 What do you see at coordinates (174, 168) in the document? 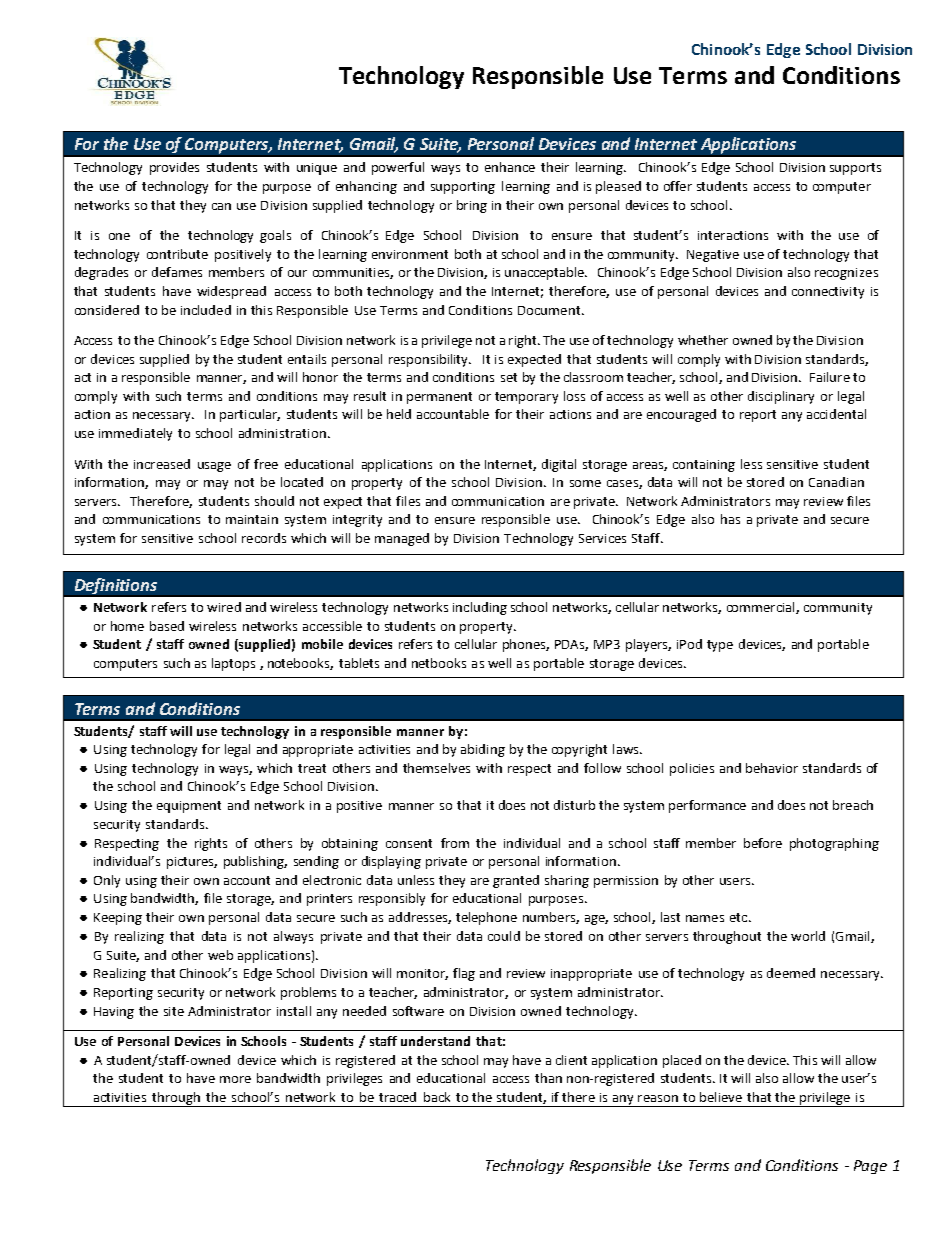
I see `provides` at bounding box center [174, 168].
